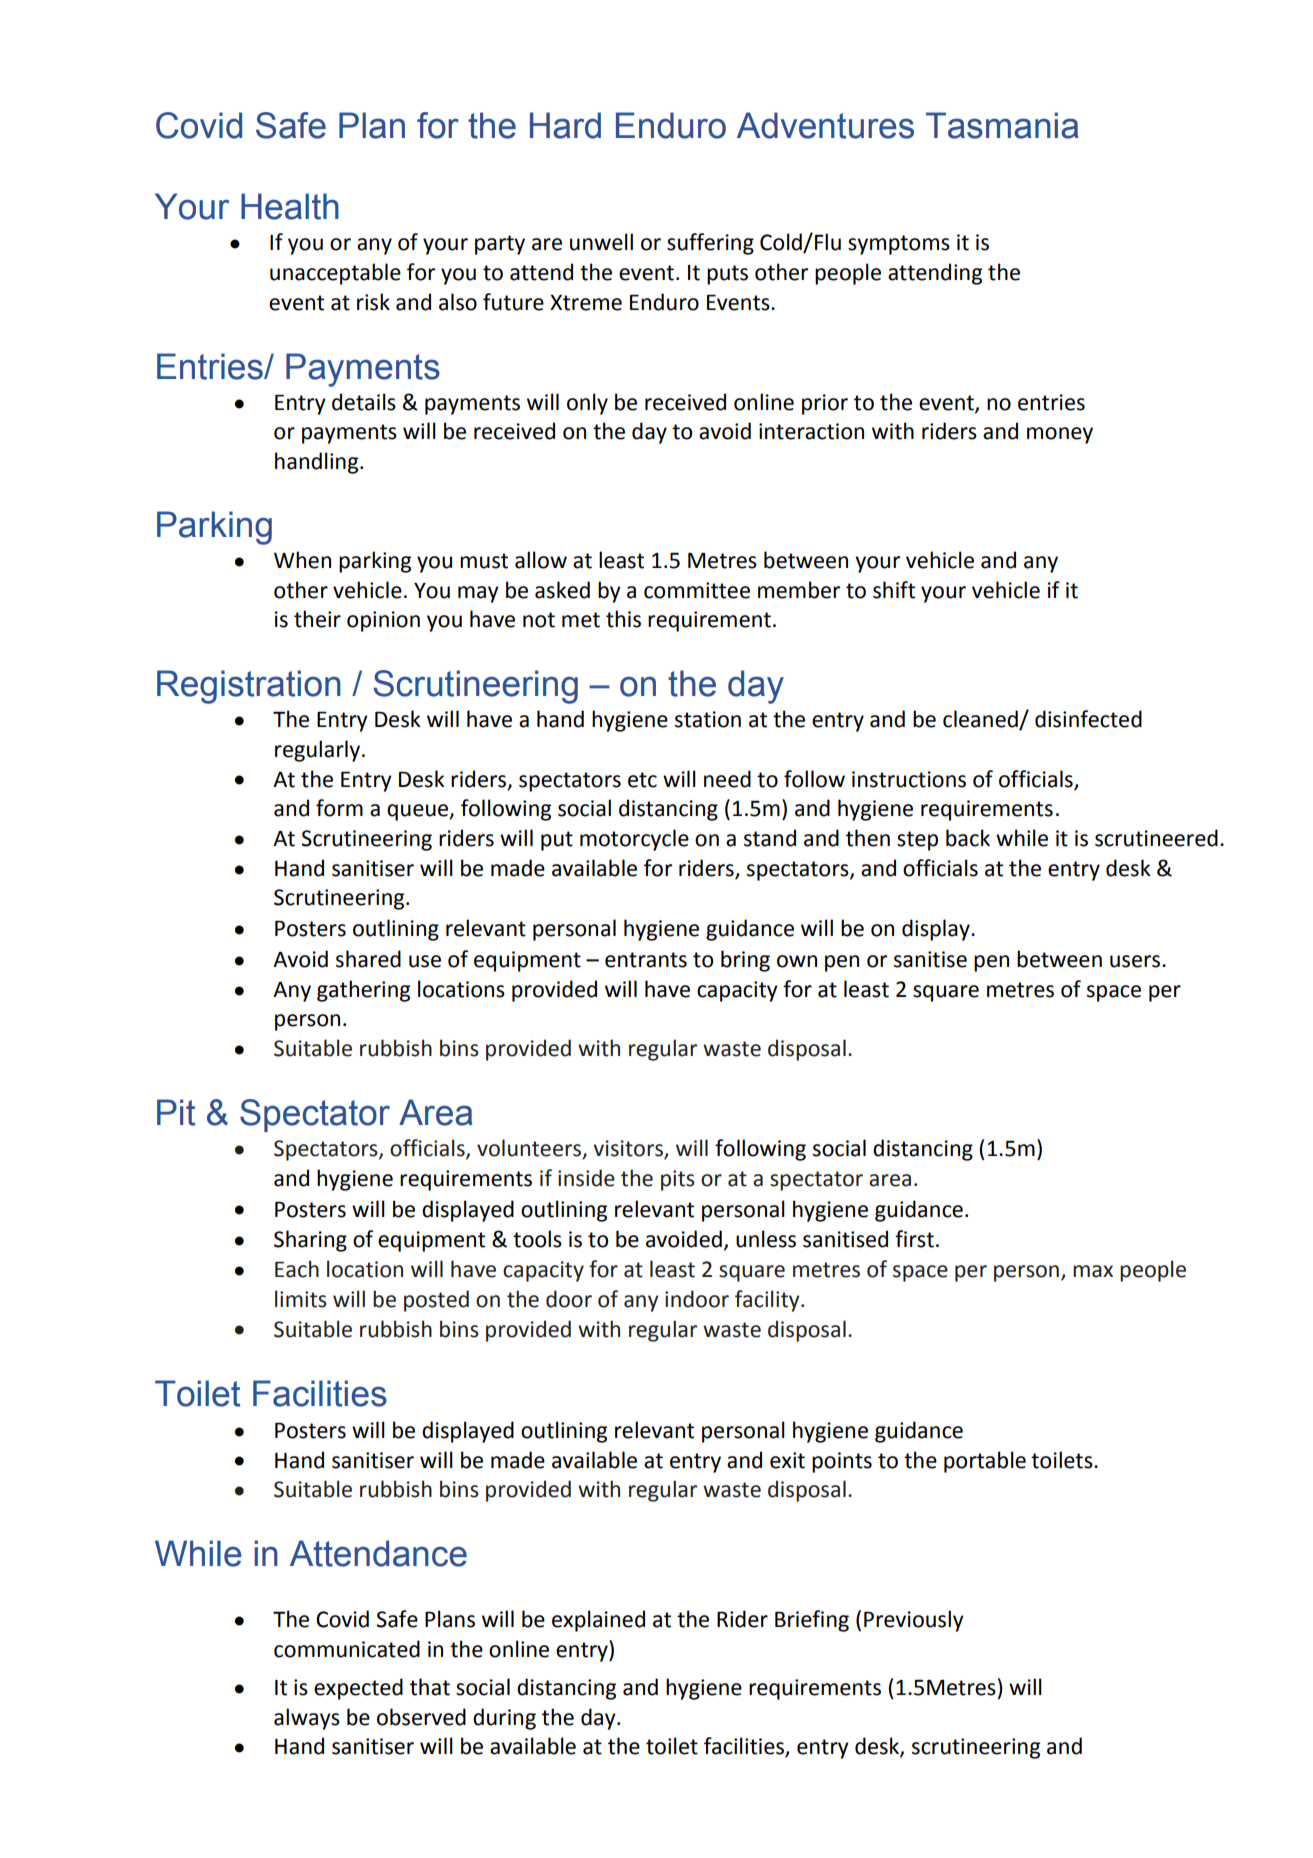 The image size is (1313, 1858). I want to click on committee, so click(697, 590).
